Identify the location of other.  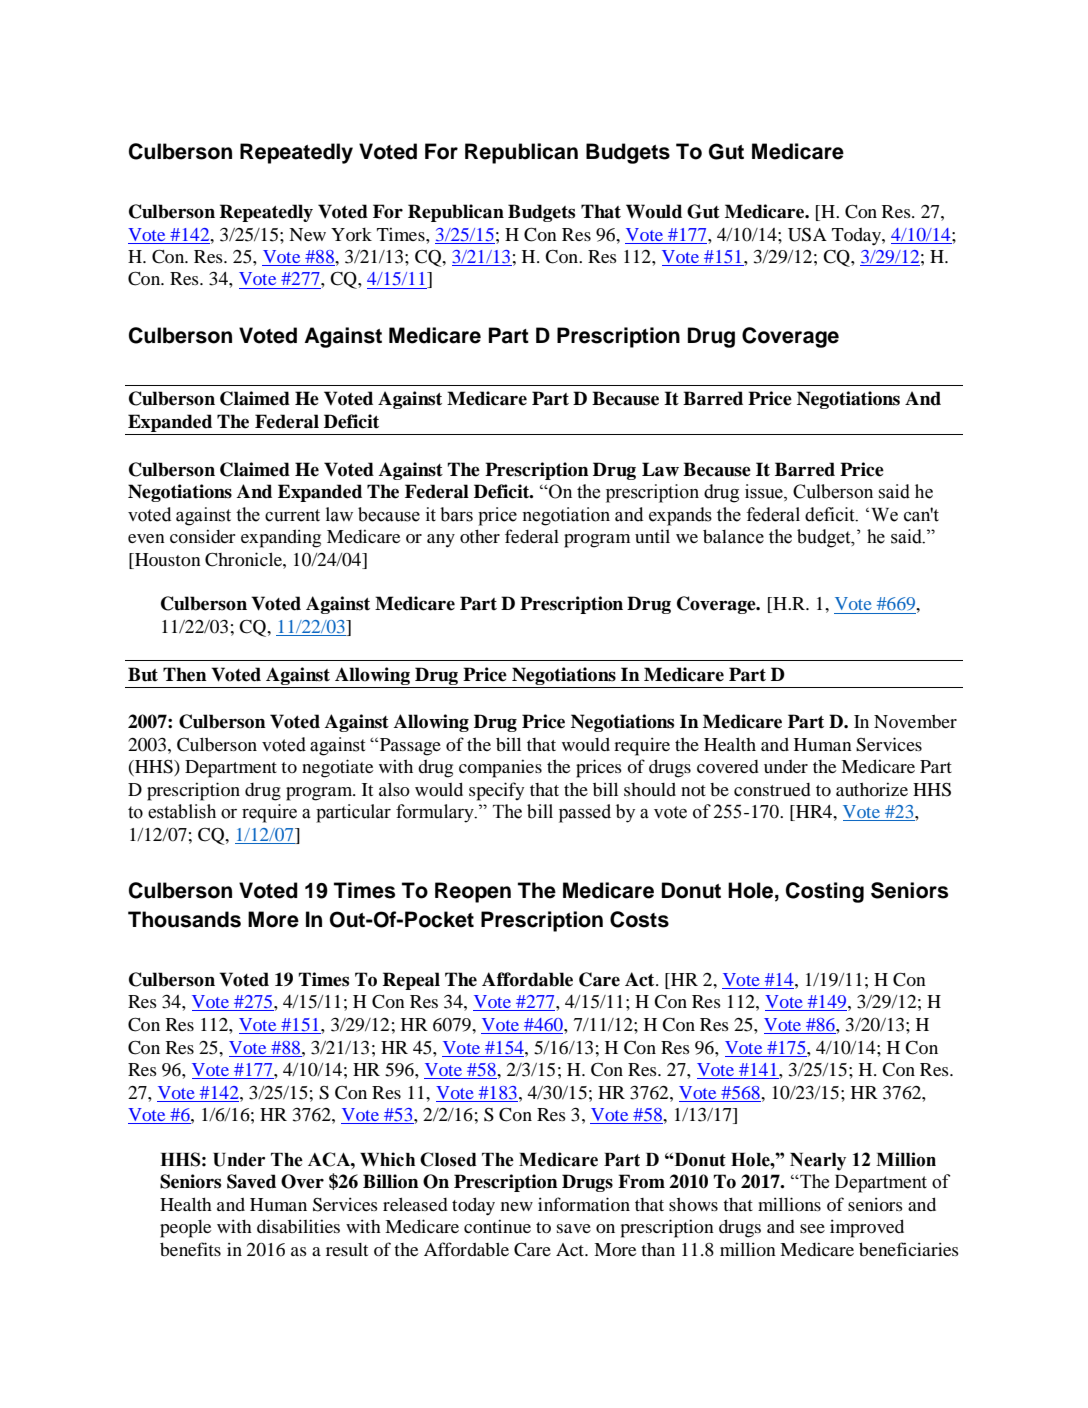
(480, 536).
